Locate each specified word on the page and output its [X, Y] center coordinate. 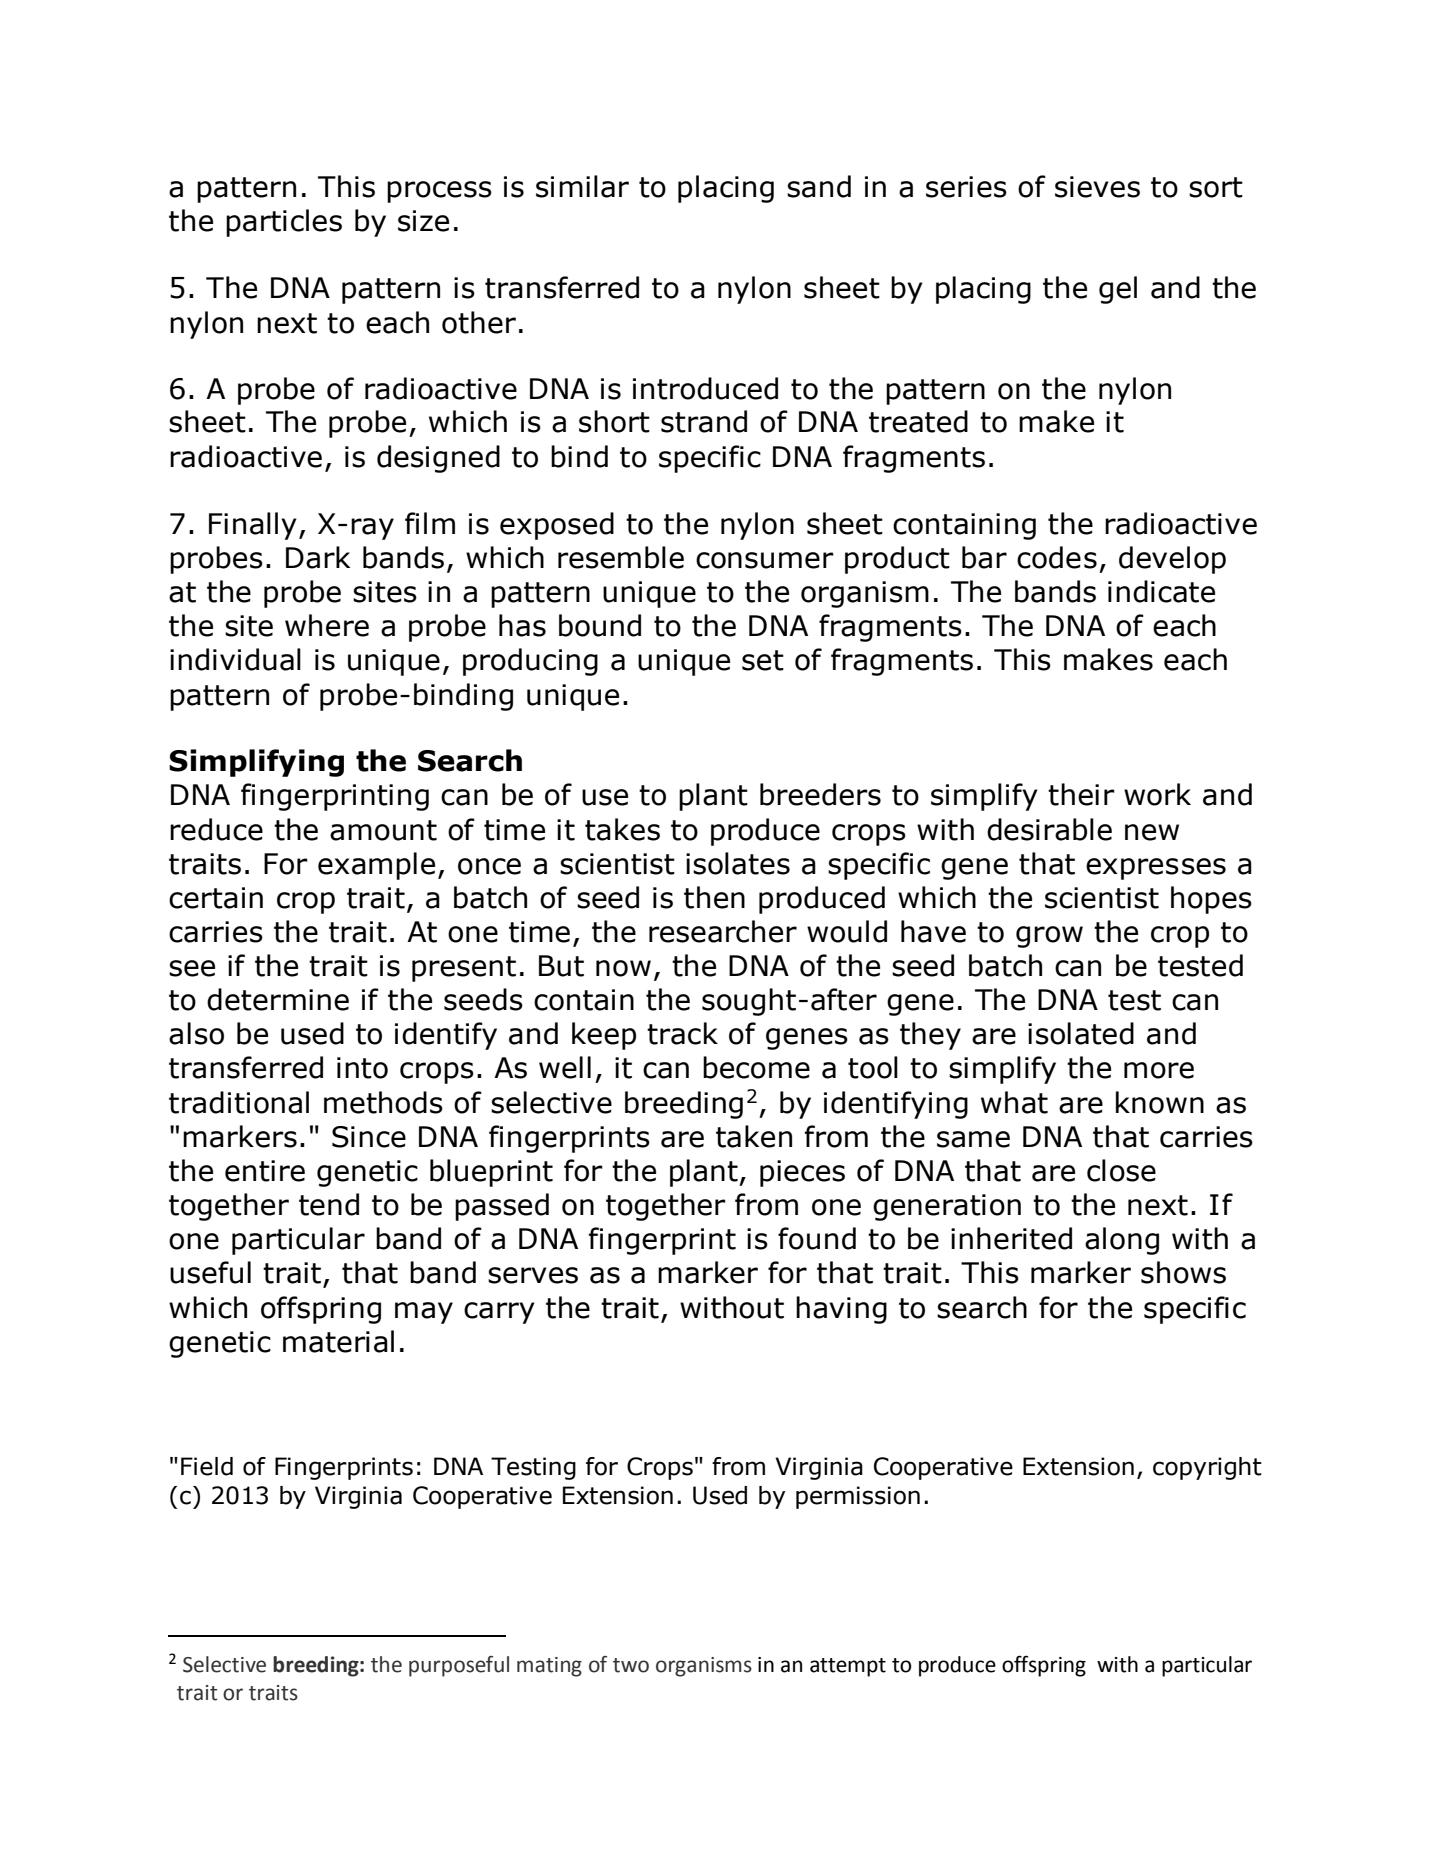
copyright [1207, 1468]
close [1121, 1170]
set [763, 660]
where [327, 625]
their [1081, 794]
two [631, 1665]
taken [754, 1136]
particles [284, 223]
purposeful [459, 1666]
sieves [1097, 187]
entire [265, 1171]
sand [819, 186]
